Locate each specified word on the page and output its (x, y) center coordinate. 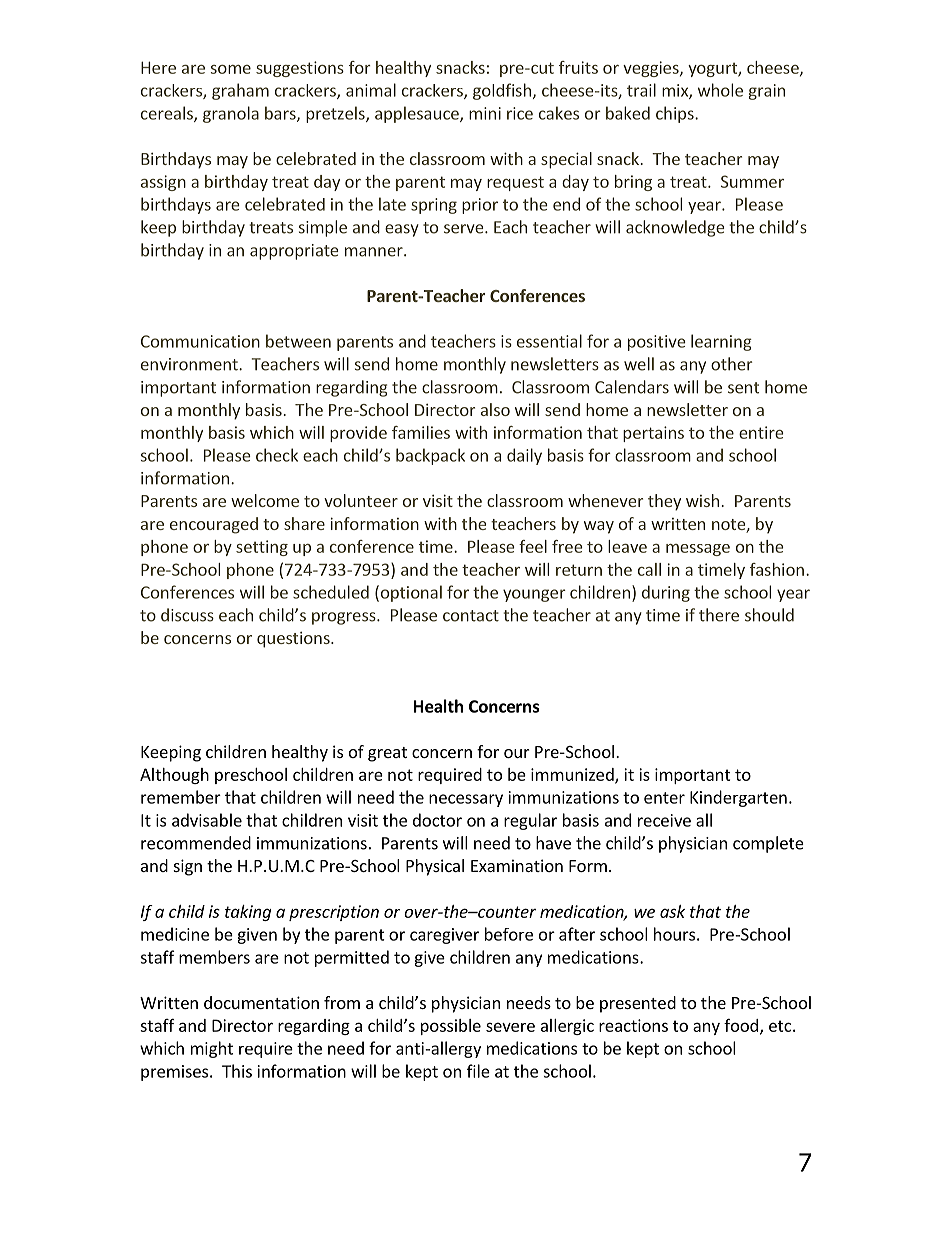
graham (240, 91)
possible (451, 1027)
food (741, 1025)
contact (471, 616)
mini (485, 113)
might (212, 1049)
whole (720, 90)
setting (262, 548)
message (698, 550)
